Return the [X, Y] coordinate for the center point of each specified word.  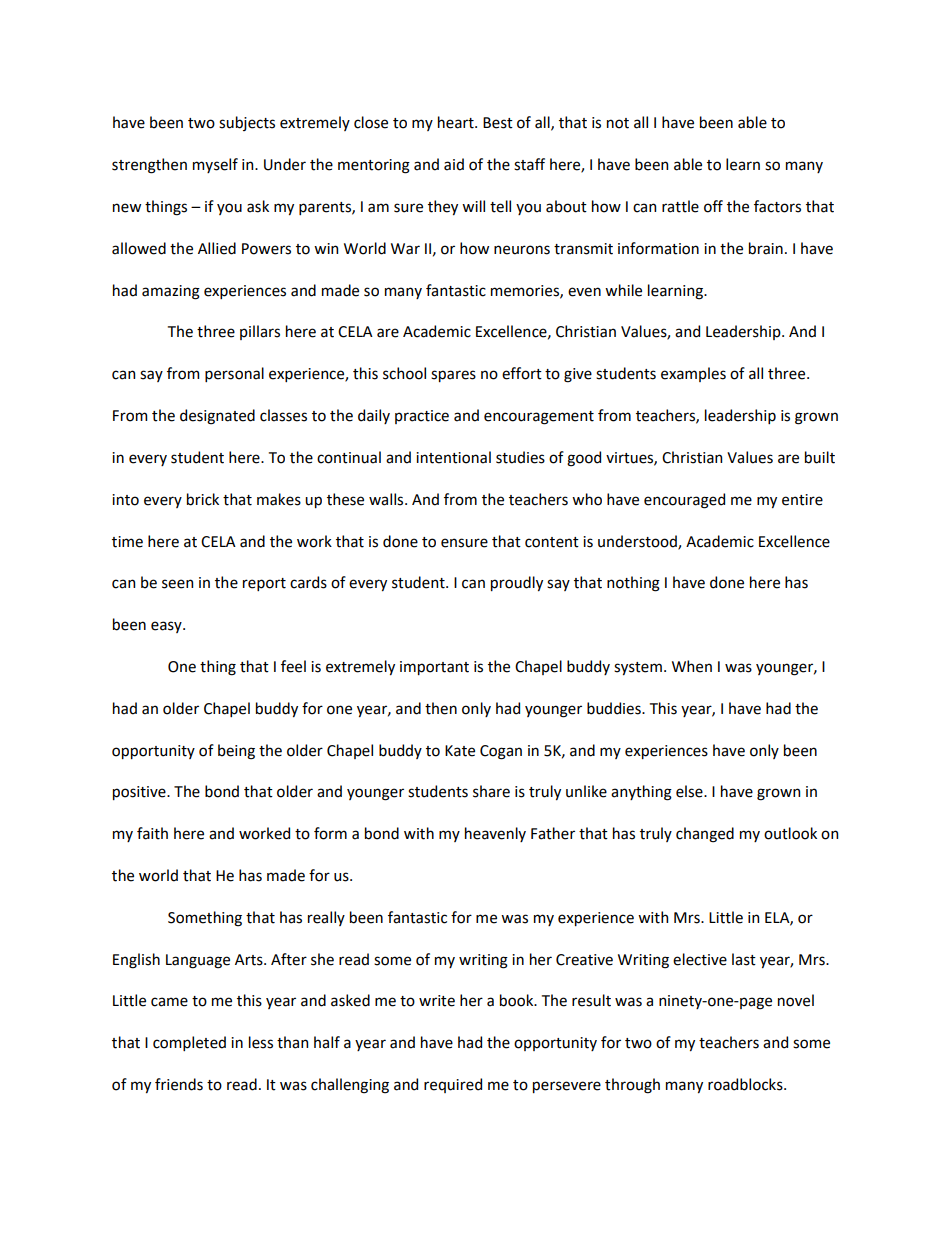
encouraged [684, 501]
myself [215, 165]
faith [152, 833]
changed [705, 835]
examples [693, 374]
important [434, 668]
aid [454, 164]
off [713, 206]
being [236, 752]
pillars [260, 332]
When [692, 666]
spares [453, 376]
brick [203, 499]
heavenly [495, 834]
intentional [453, 457]
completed [189, 1043]
